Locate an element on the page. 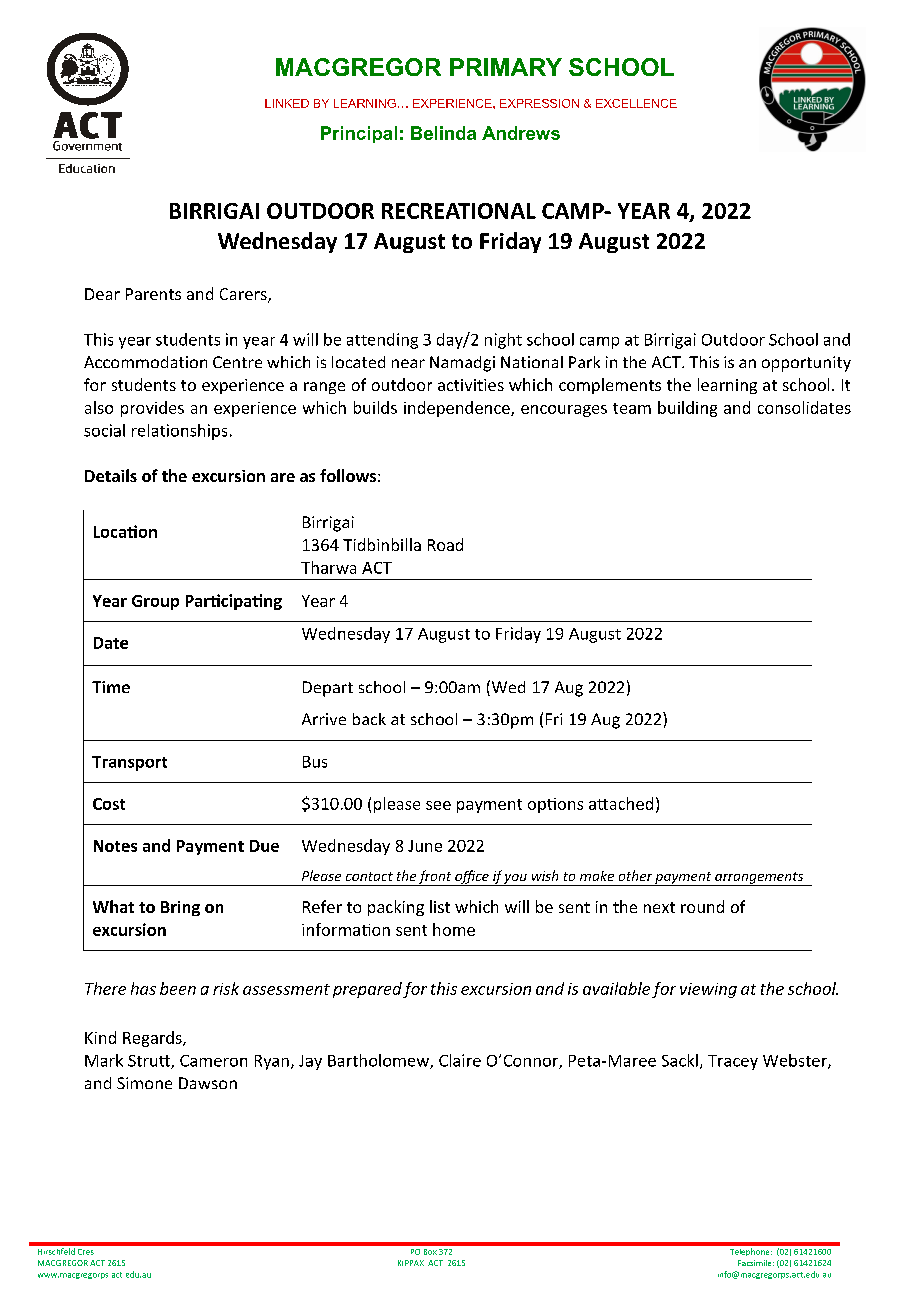 This document has height=1308, width=924. LINKED is located at coordinates (287, 103).
